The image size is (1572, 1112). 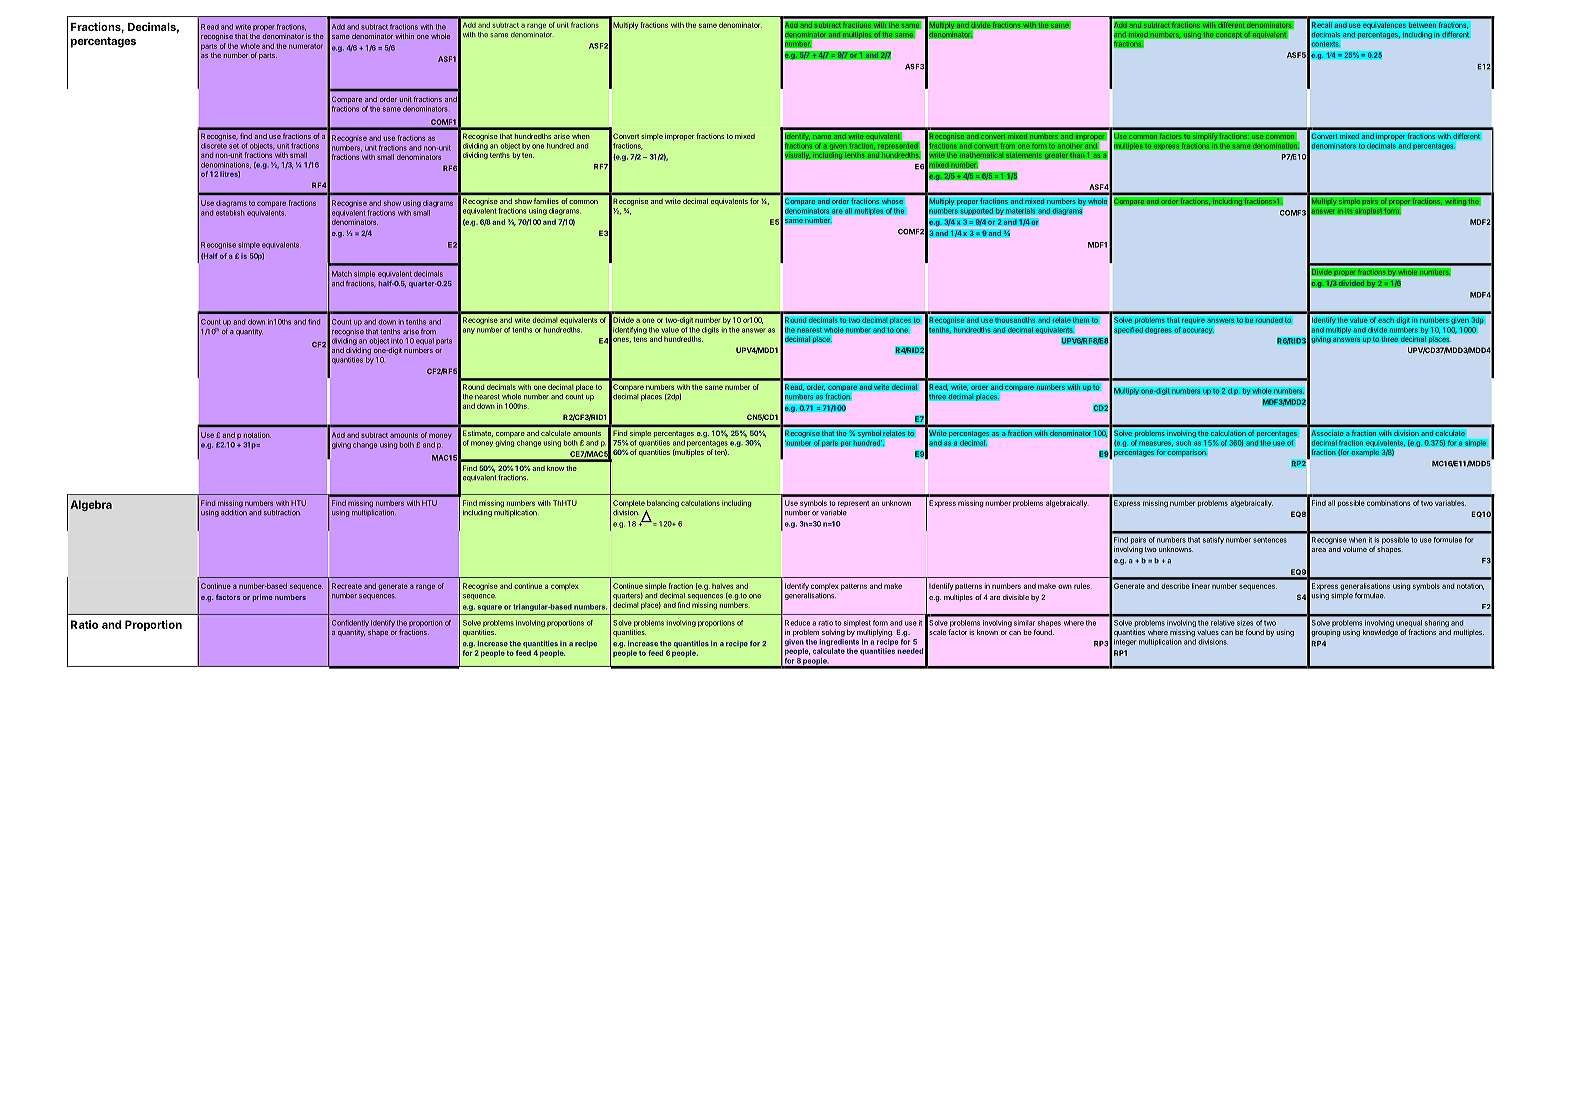 I want to click on Confidently, so click(x=350, y=623).
